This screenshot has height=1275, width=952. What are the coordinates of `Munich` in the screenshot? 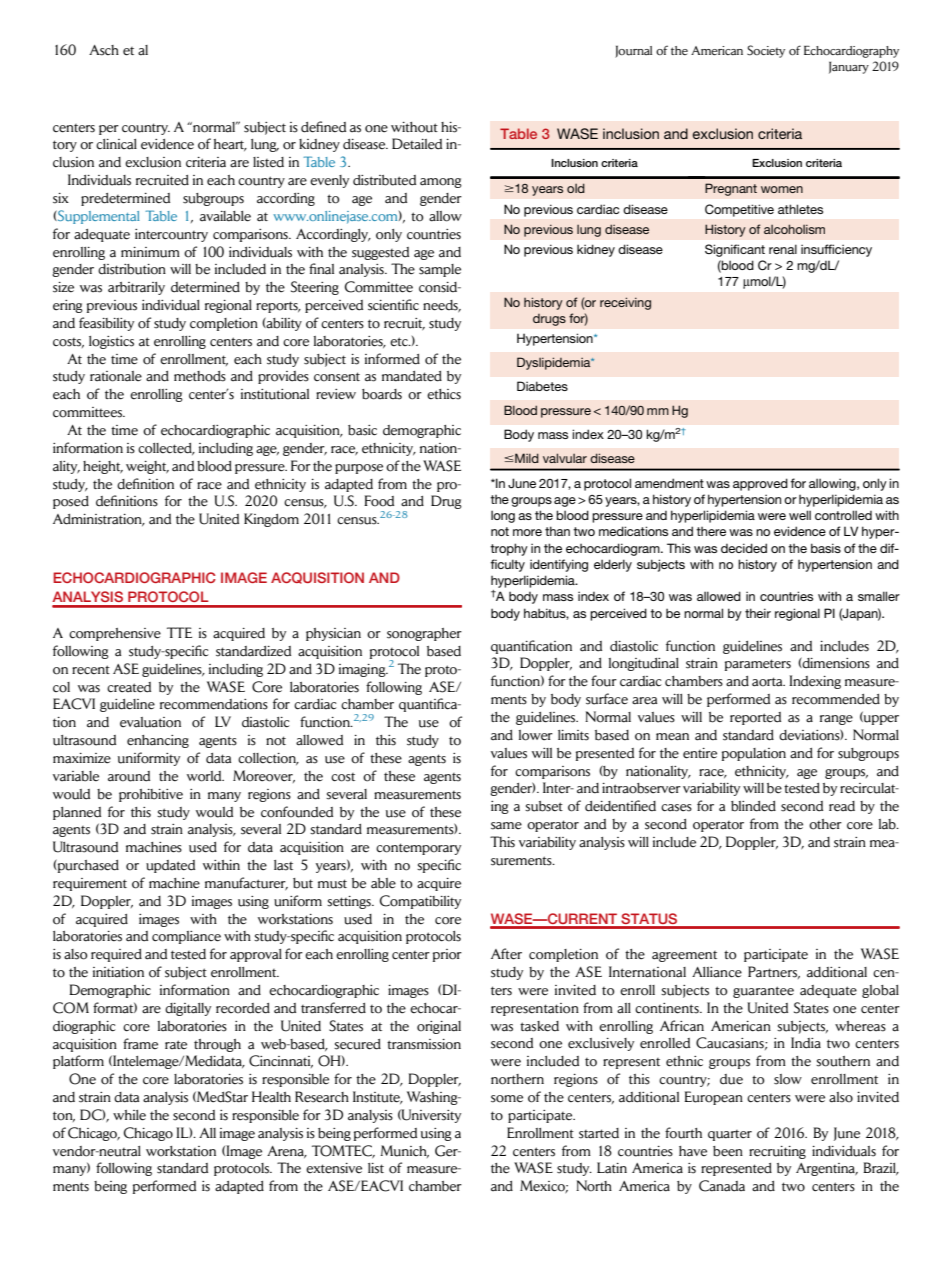 It's located at (404, 1151).
